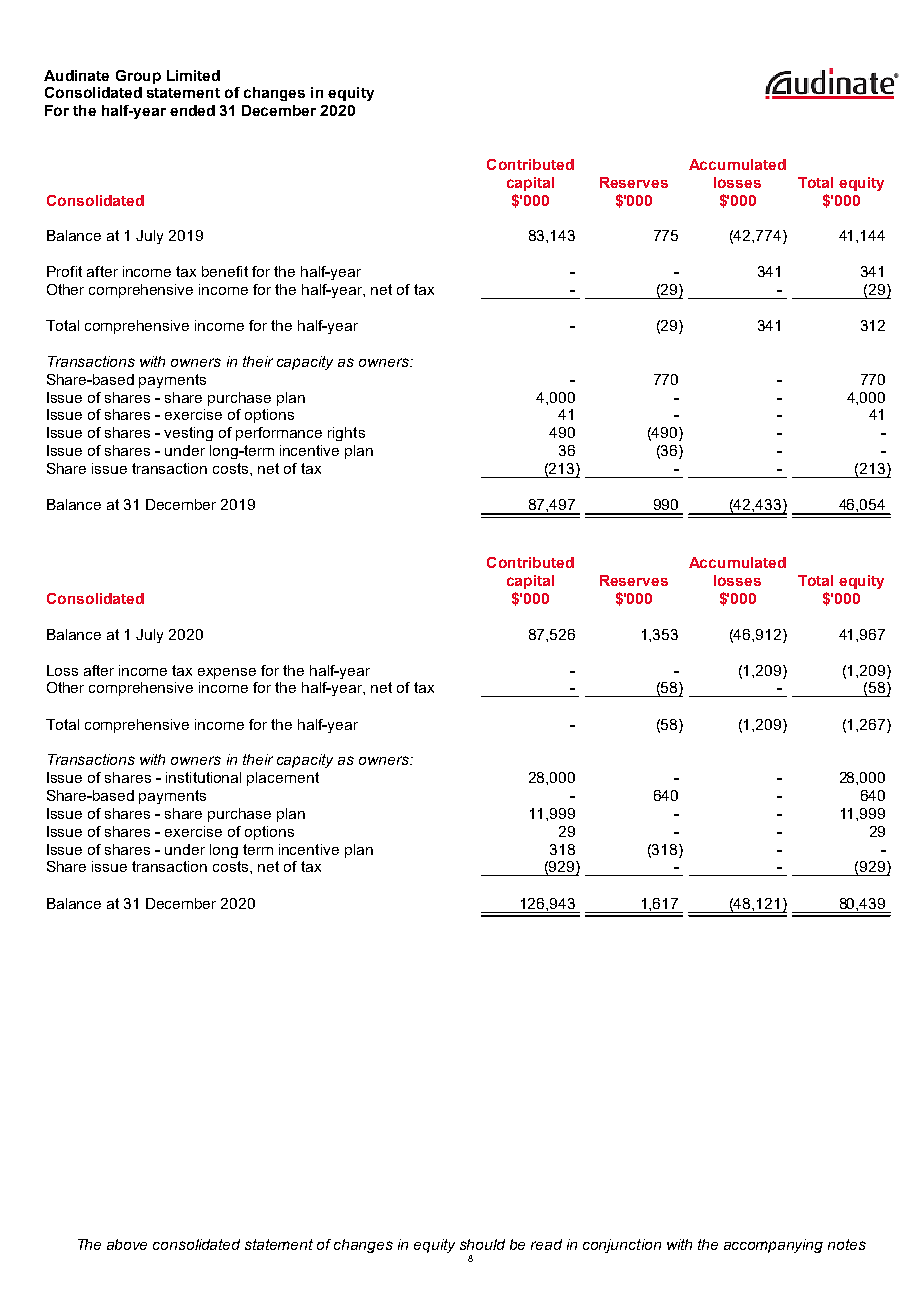 Image resolution: width=924 pixels, height=1308 pixels. What do you see at coordinates (773, 1246) in the document?
I see `accompanying` at bounding box center [773, 1246].
